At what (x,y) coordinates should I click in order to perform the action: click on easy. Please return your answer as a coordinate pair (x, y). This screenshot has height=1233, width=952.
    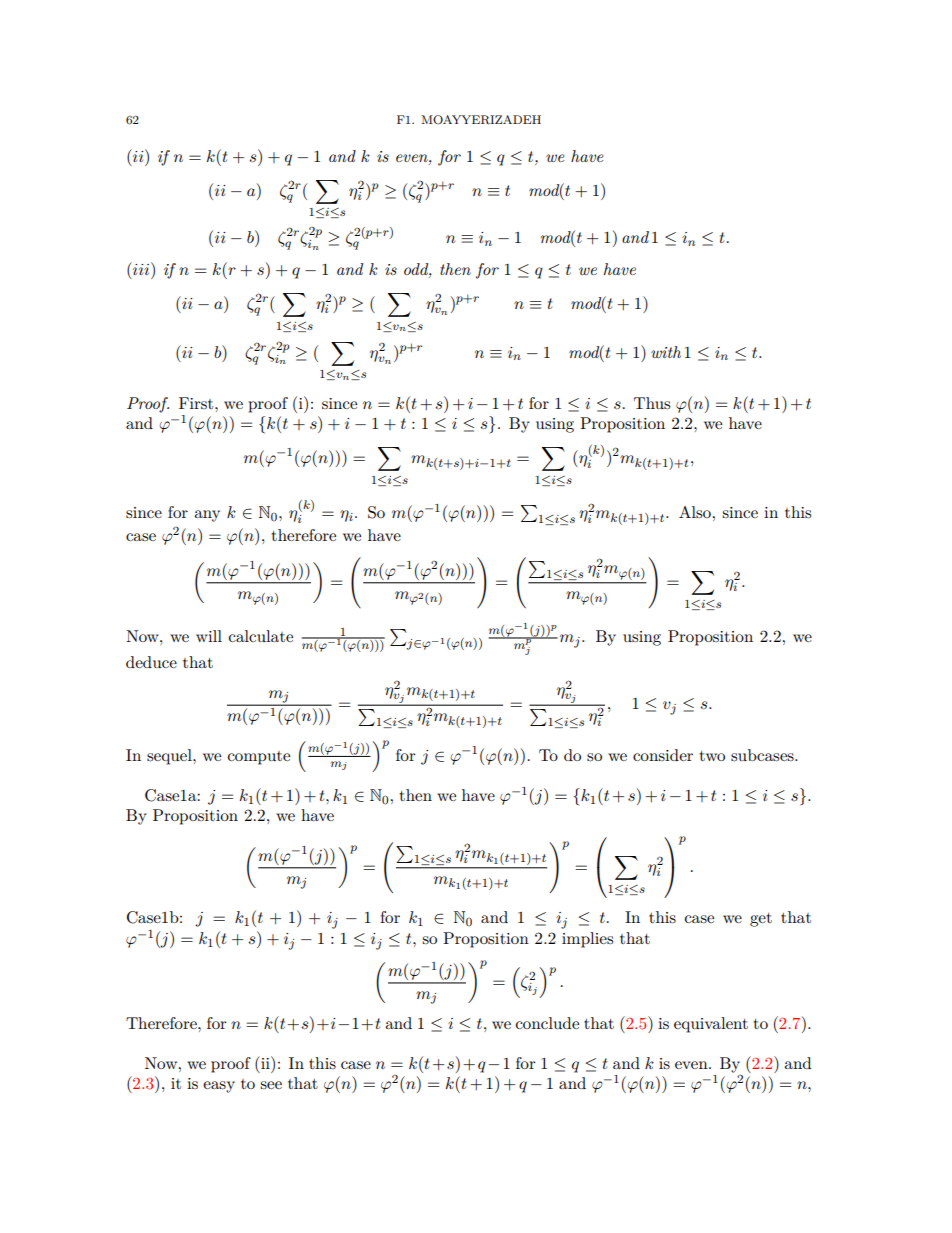
    Looking at the image, I should click on (219, 1087).
